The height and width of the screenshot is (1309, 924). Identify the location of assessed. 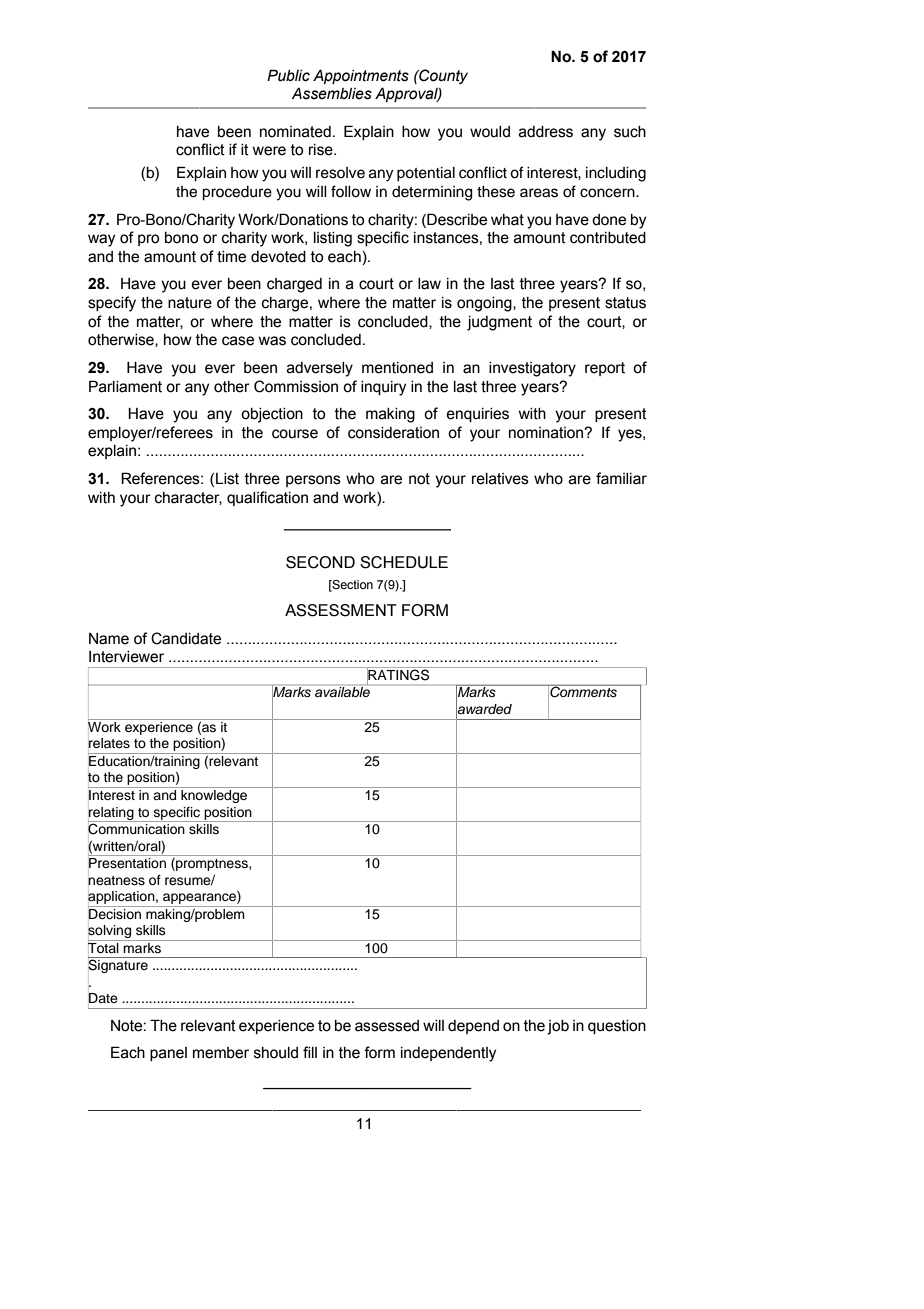
(387, 1026).
